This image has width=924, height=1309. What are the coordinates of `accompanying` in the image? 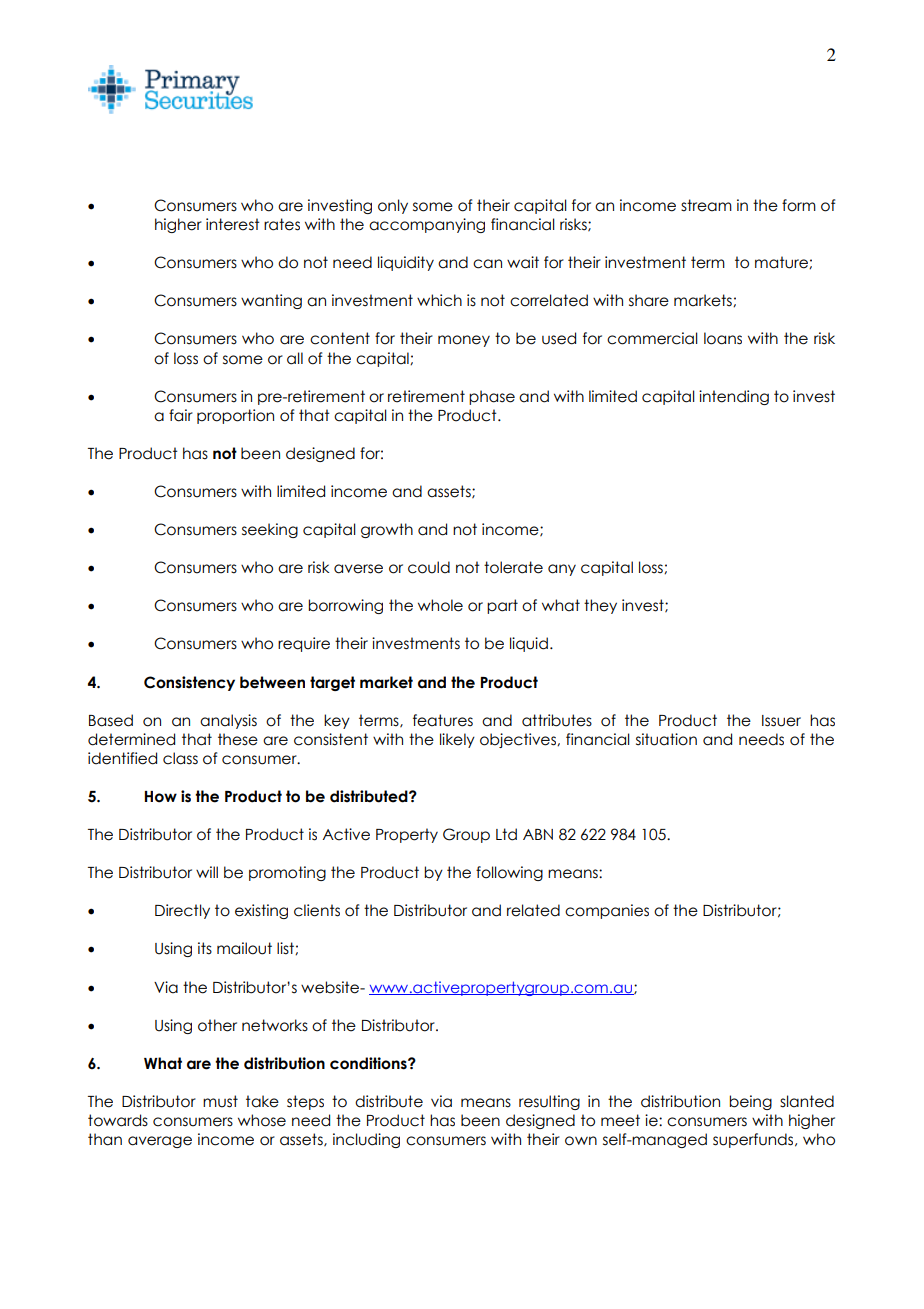 It's located at (427, 225).
